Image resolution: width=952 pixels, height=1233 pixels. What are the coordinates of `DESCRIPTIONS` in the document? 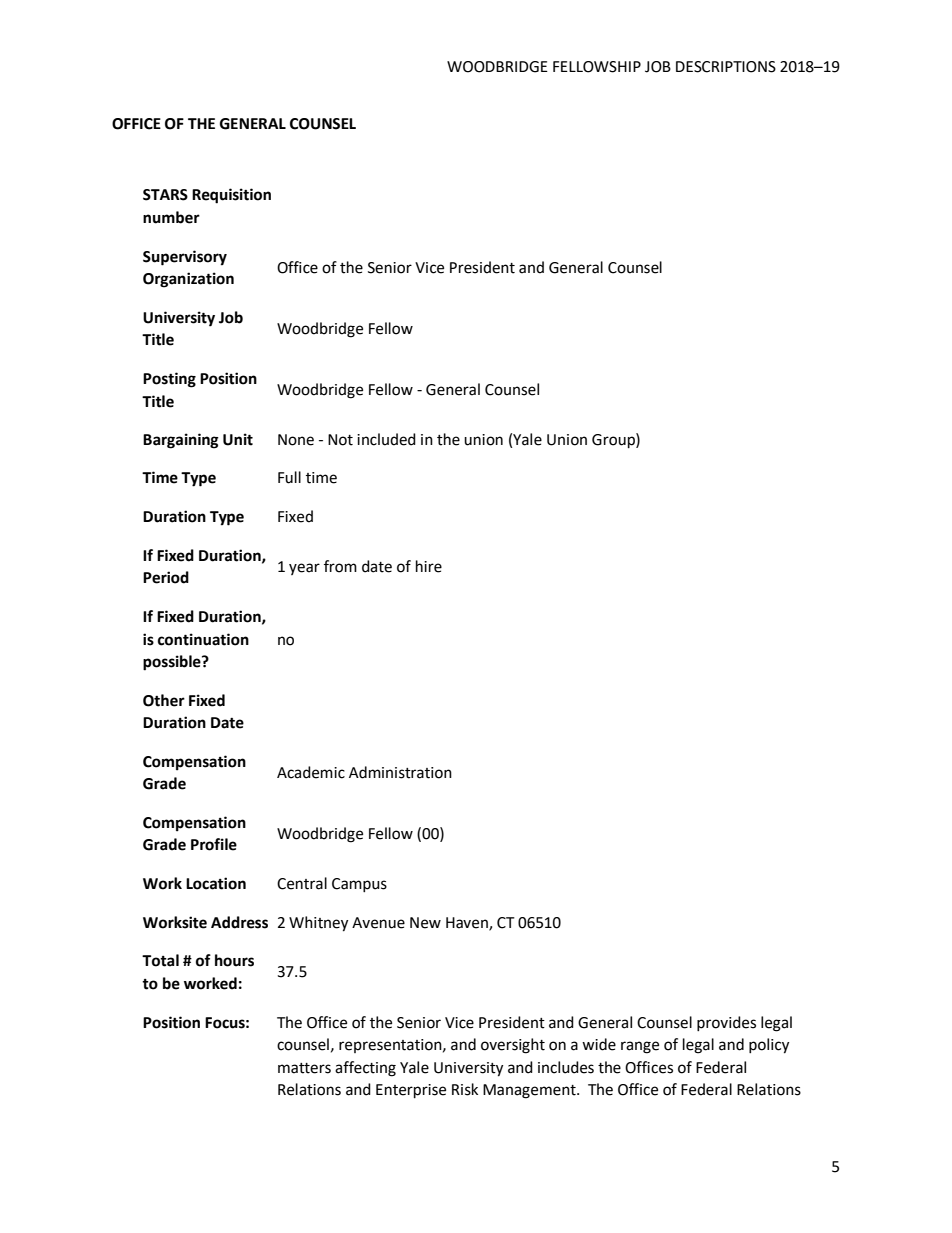 It's located at (726, 67).
